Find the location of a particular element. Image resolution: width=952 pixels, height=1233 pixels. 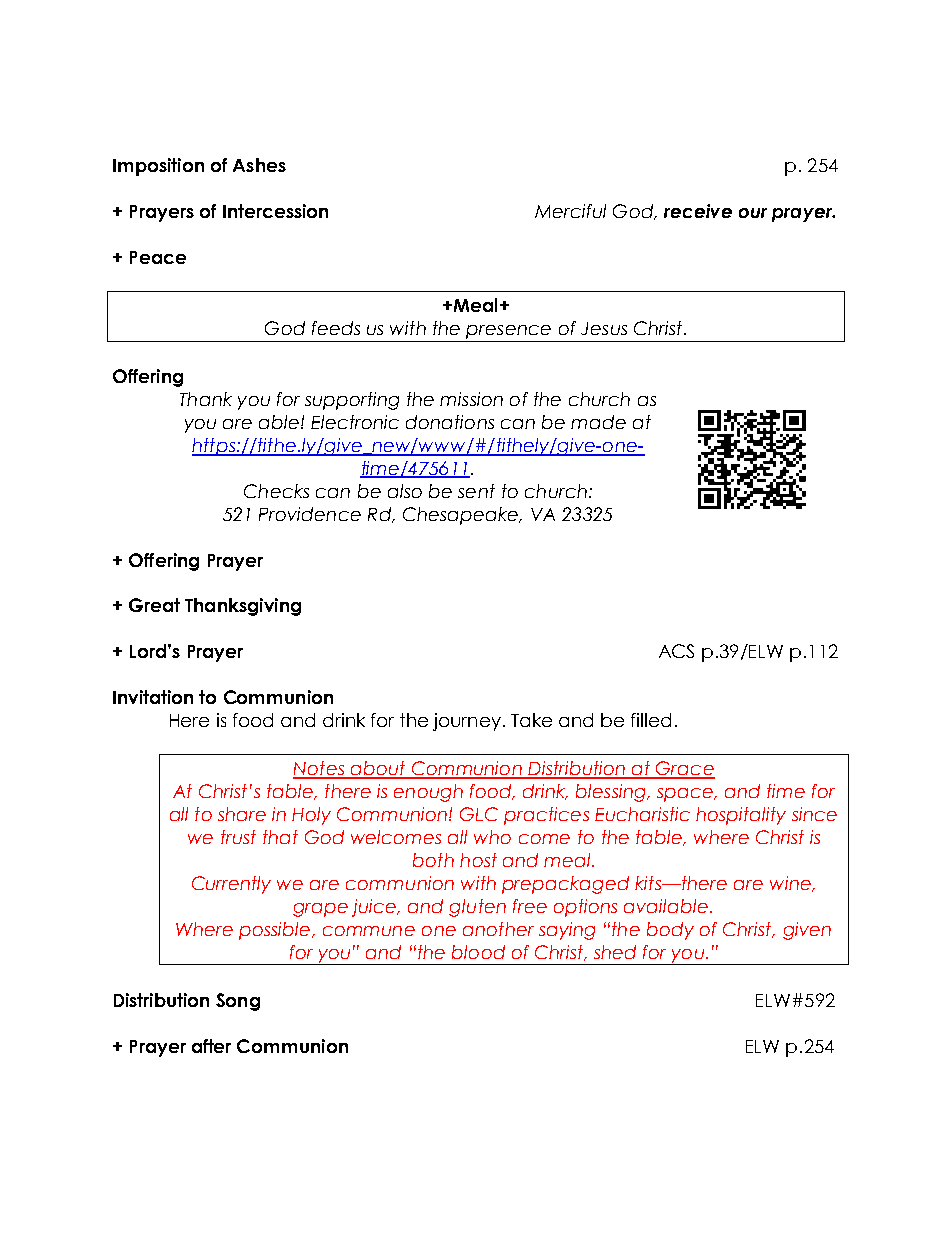

Merciful is located at coordinates (570, 211).
